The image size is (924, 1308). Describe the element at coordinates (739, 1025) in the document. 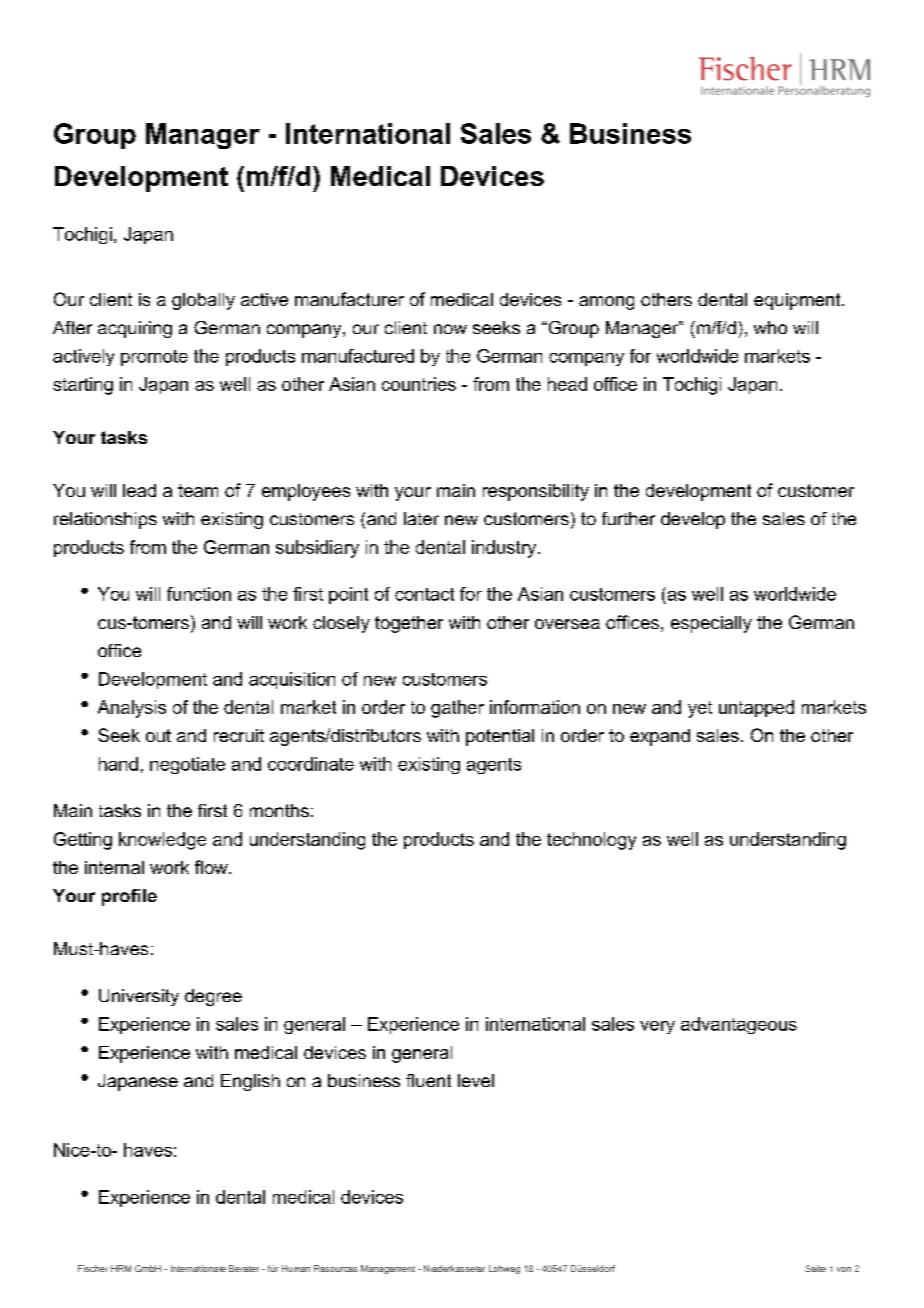

I see `advantageous` at that location.
